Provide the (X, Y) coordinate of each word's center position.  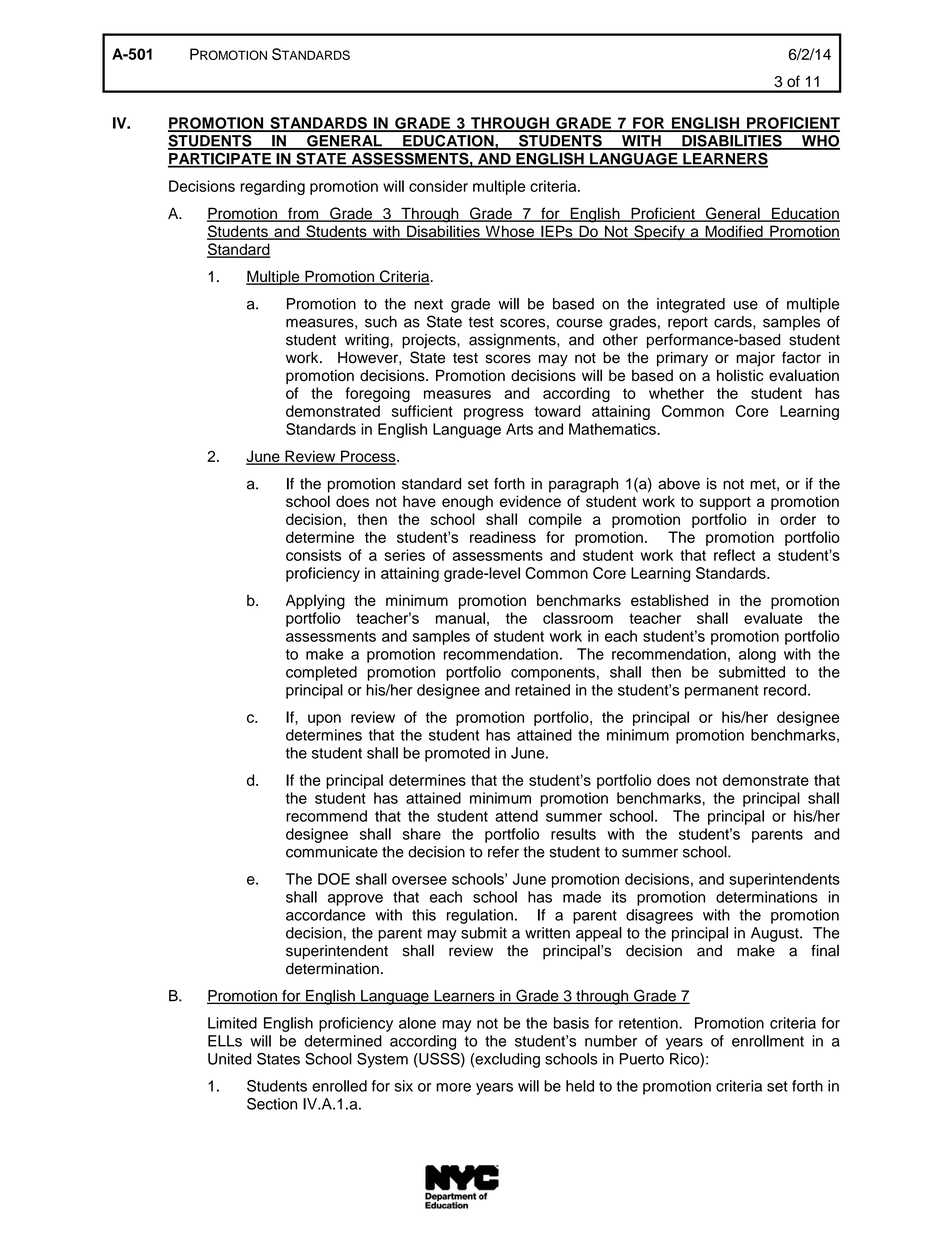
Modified (734, 232)
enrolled (339, 1086)
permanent (721, 692)
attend (516, 816)
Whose (509, 232)
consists (313, 555)
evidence (530, 501)
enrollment (768, 1041)
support (725, 503)
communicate (332, 852)
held (580, 1086)
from (303, 214)
